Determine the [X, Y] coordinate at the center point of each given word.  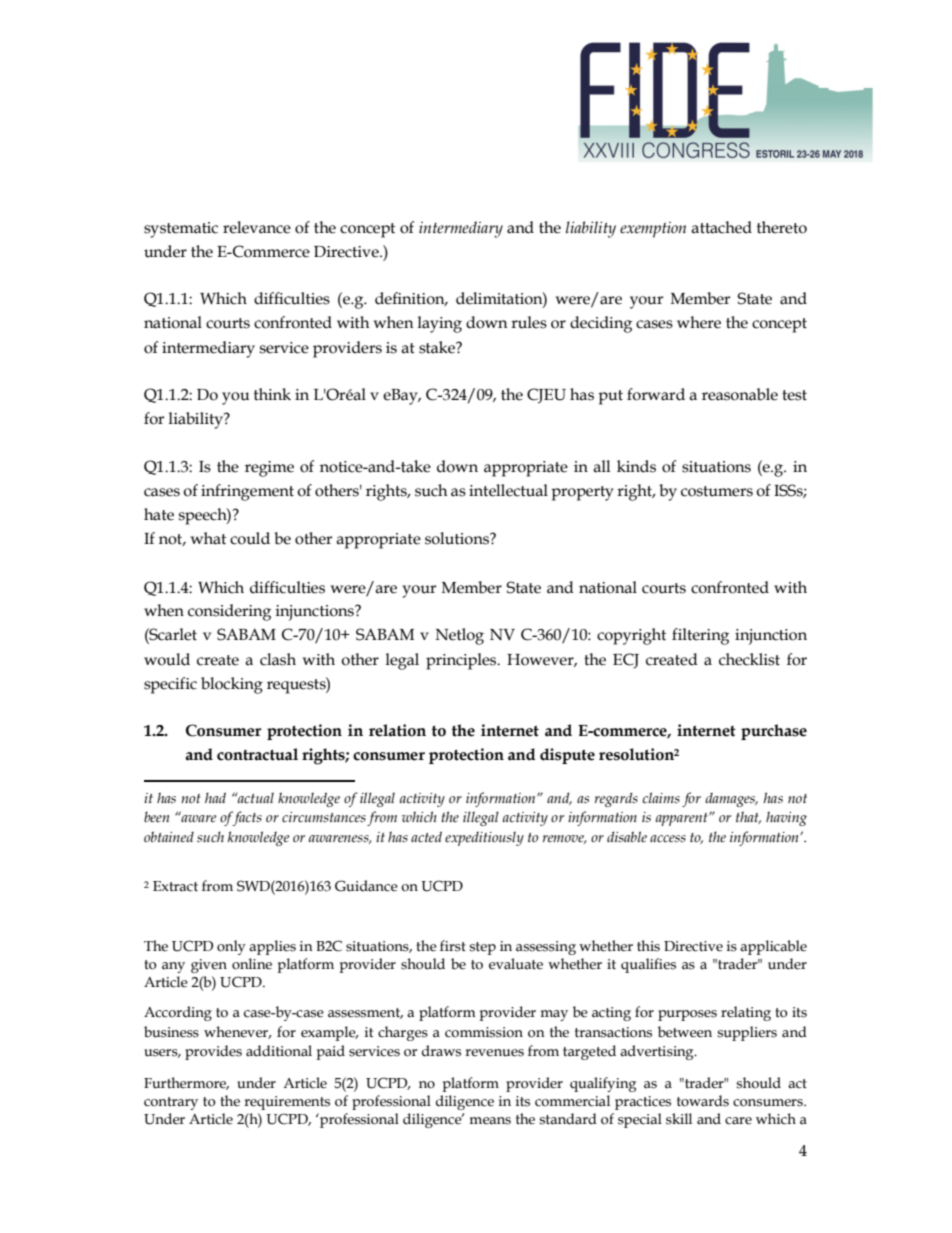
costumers [717, 491]
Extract [175, 886]
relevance [257, 227]
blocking [232, 685]
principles [462, 661]
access [668, 839]
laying [440, 324]
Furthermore [186, 1083]
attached [721, 227]
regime [269, 469]
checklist [749, 659]
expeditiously [484, 838]
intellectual [508, 490]
